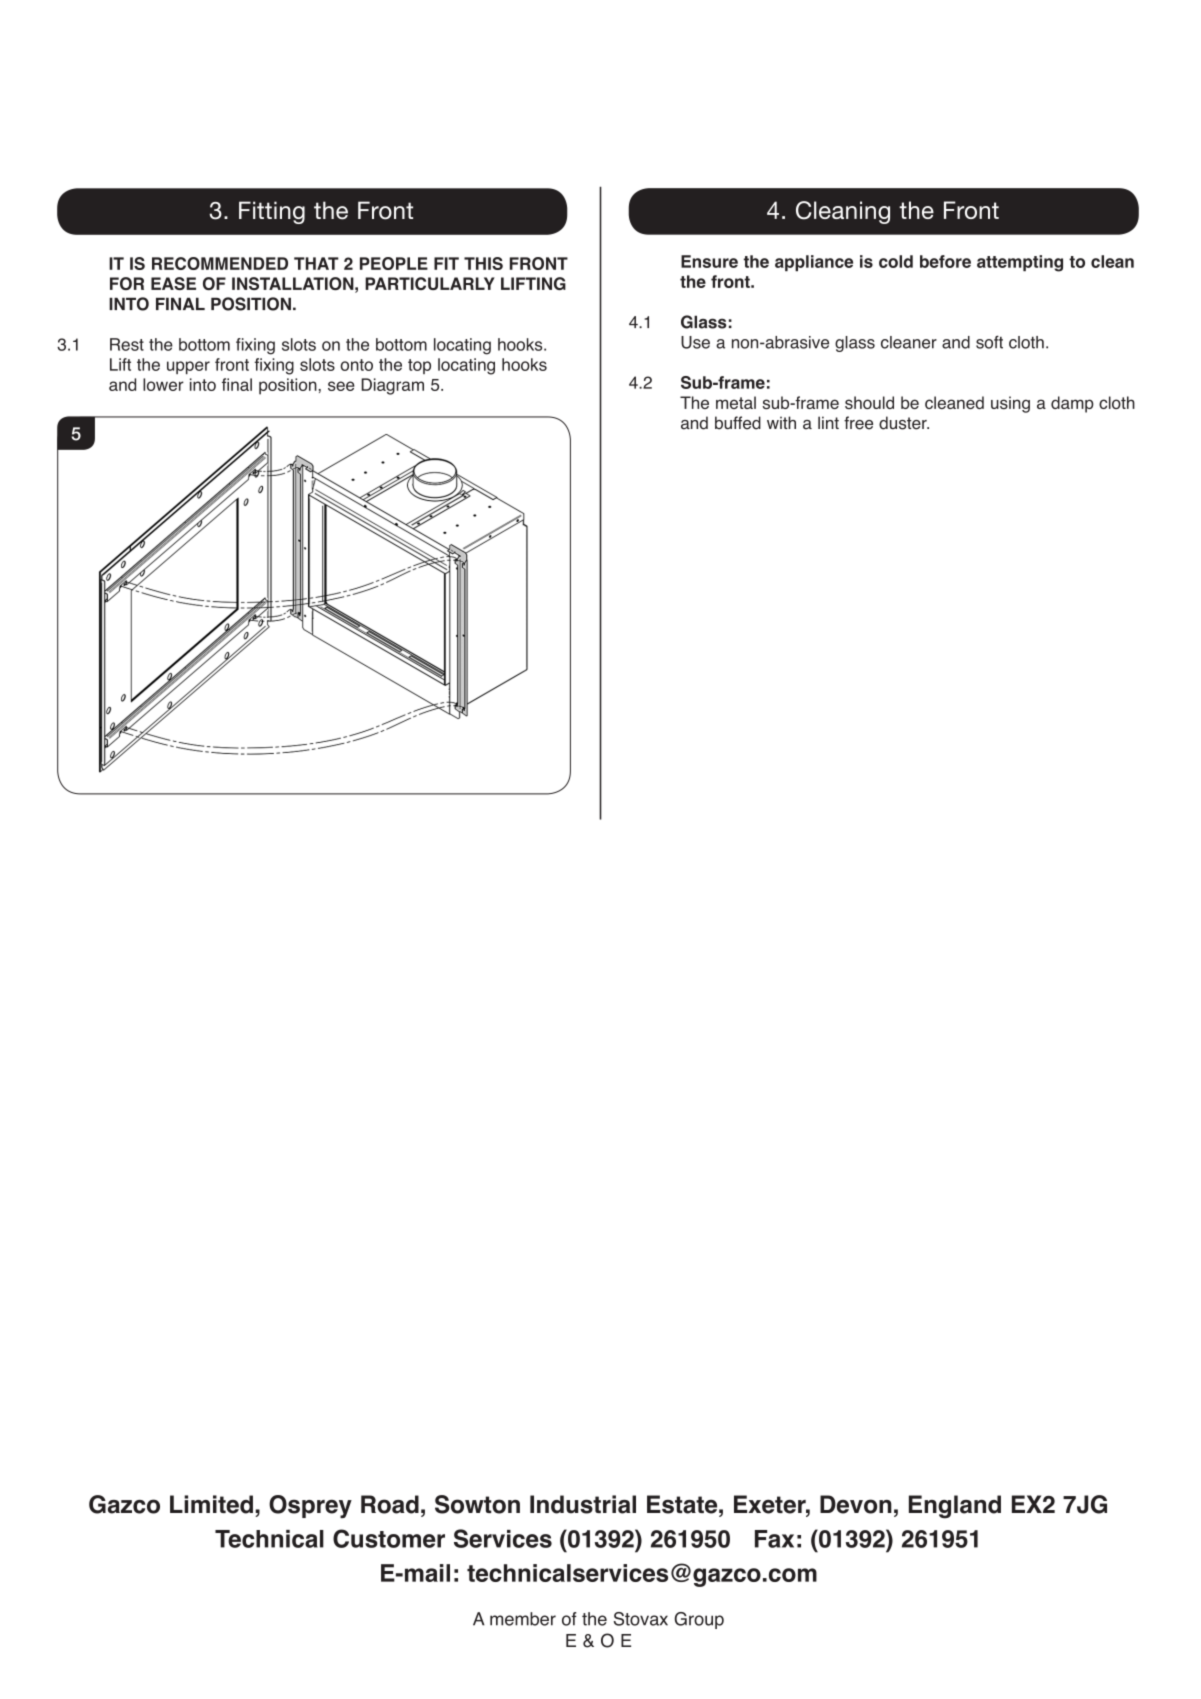  Describe the element at coordinates (709, 261) in the screenshot. I see `Ensure` at that location.
